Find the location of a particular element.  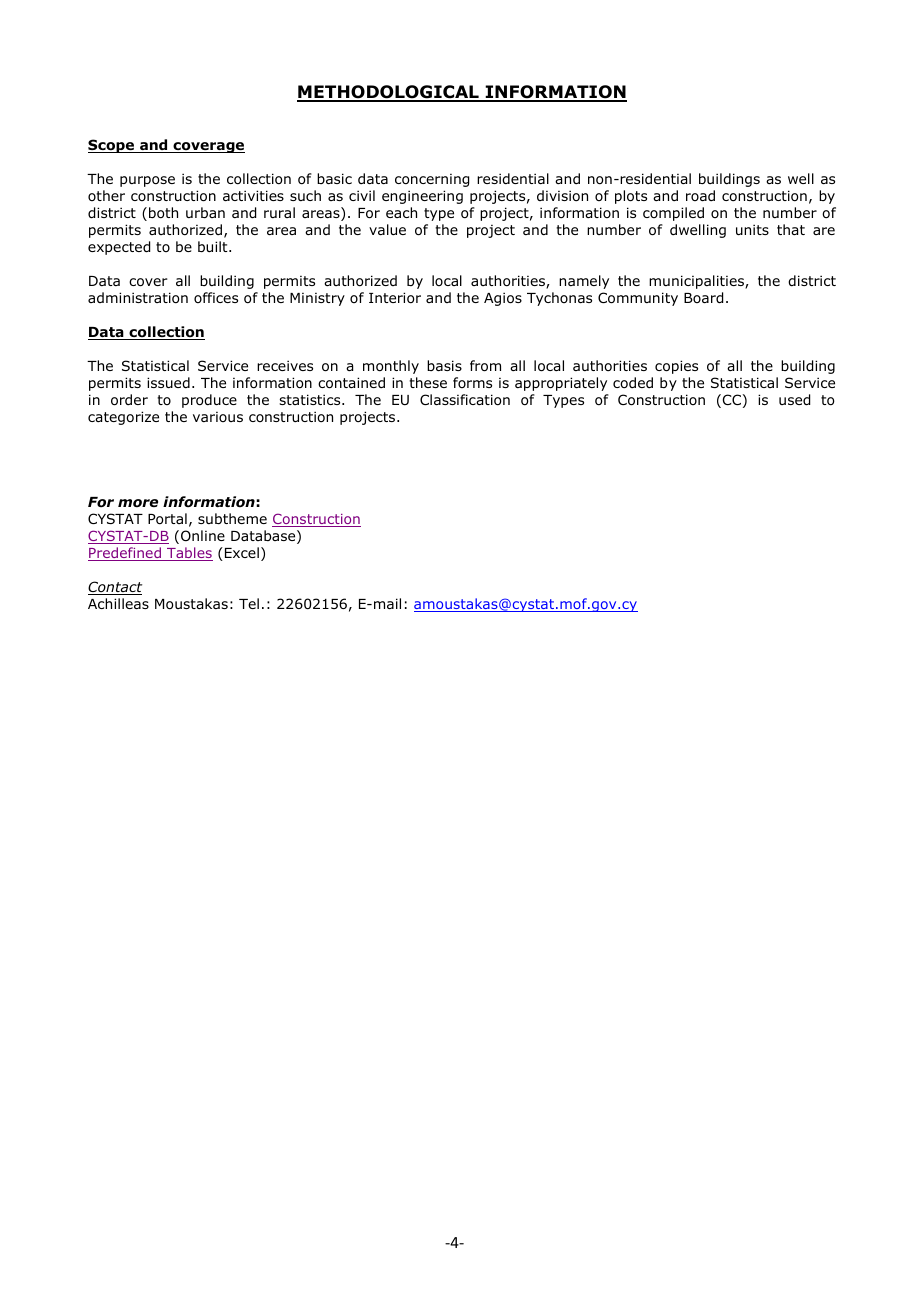

basis is located at coordinates (444, 365).
